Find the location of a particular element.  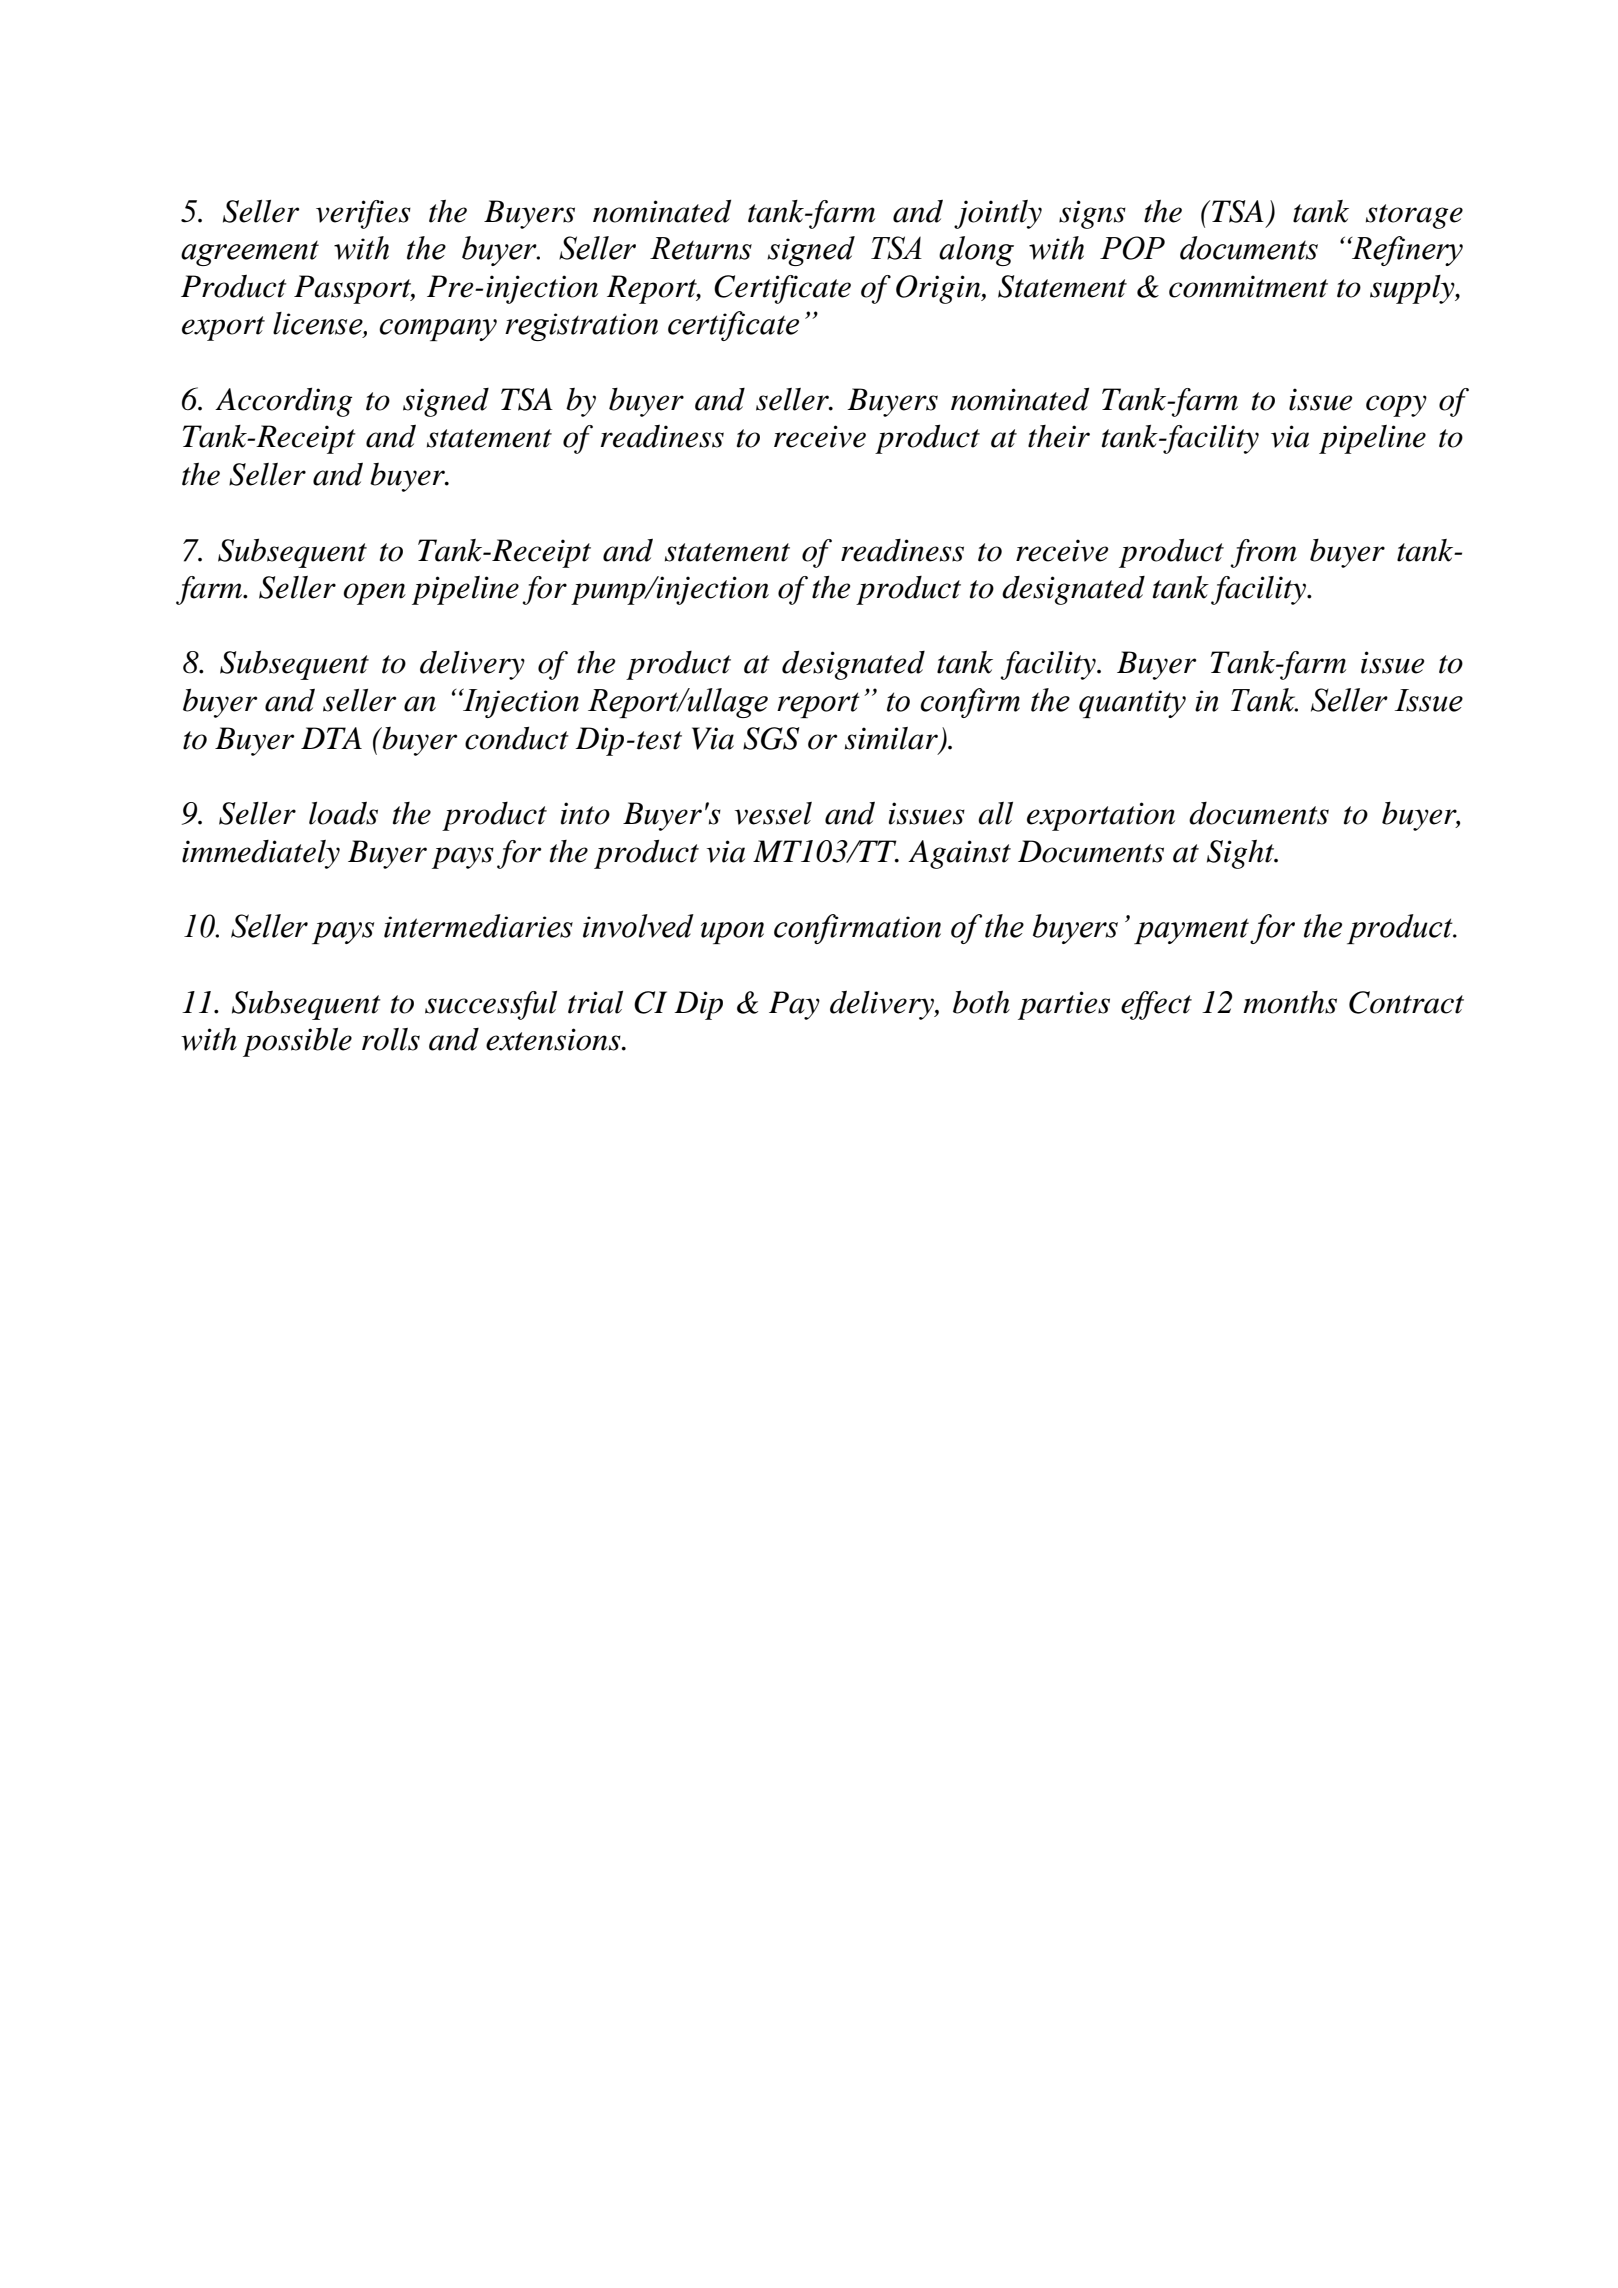

all is located at coordinates (995, 813).
